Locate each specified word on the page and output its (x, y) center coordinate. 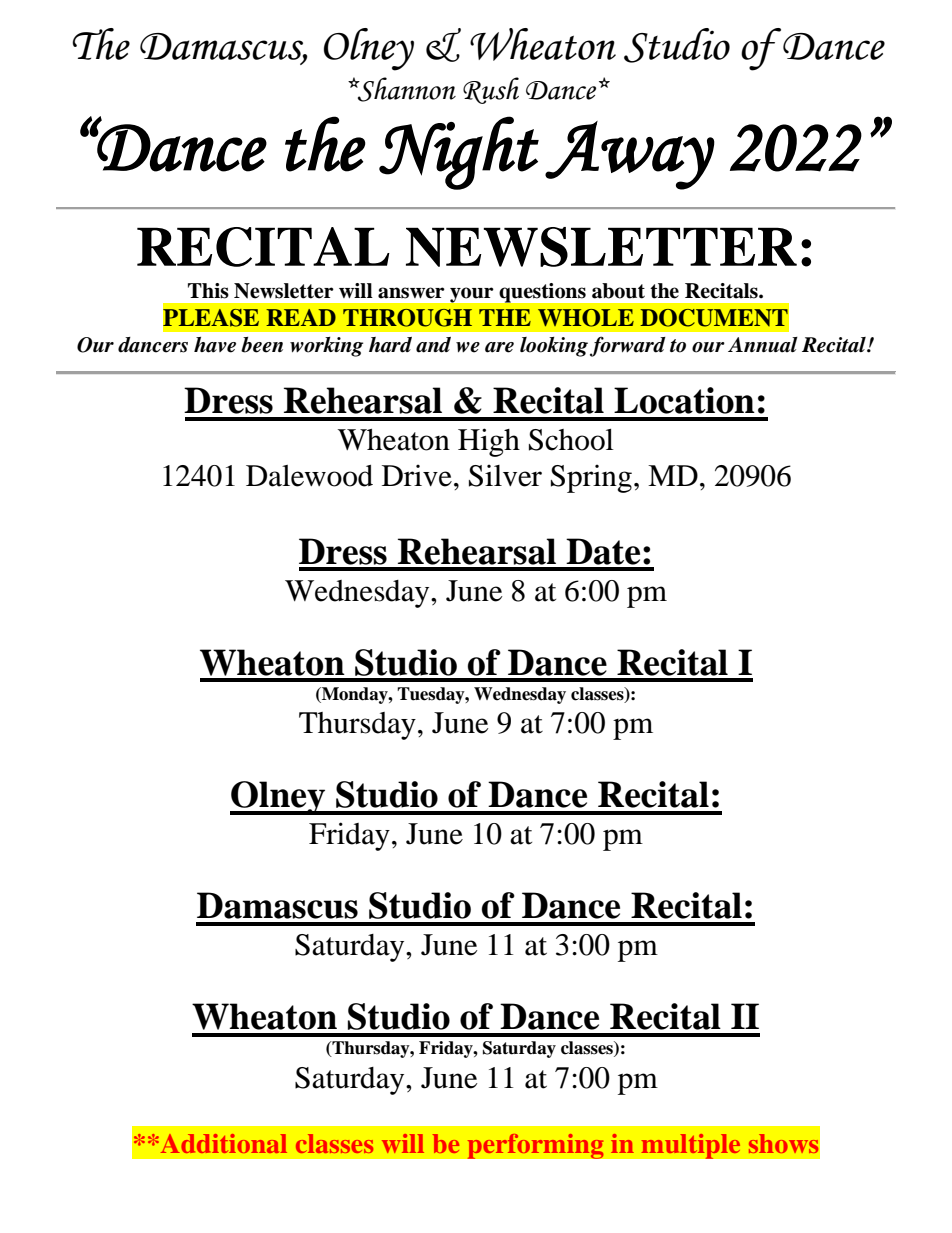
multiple (691, 1146)
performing (535, 1146)
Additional (222, 1143)
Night (459, 153)
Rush (491, 90)
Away (630, 155)
